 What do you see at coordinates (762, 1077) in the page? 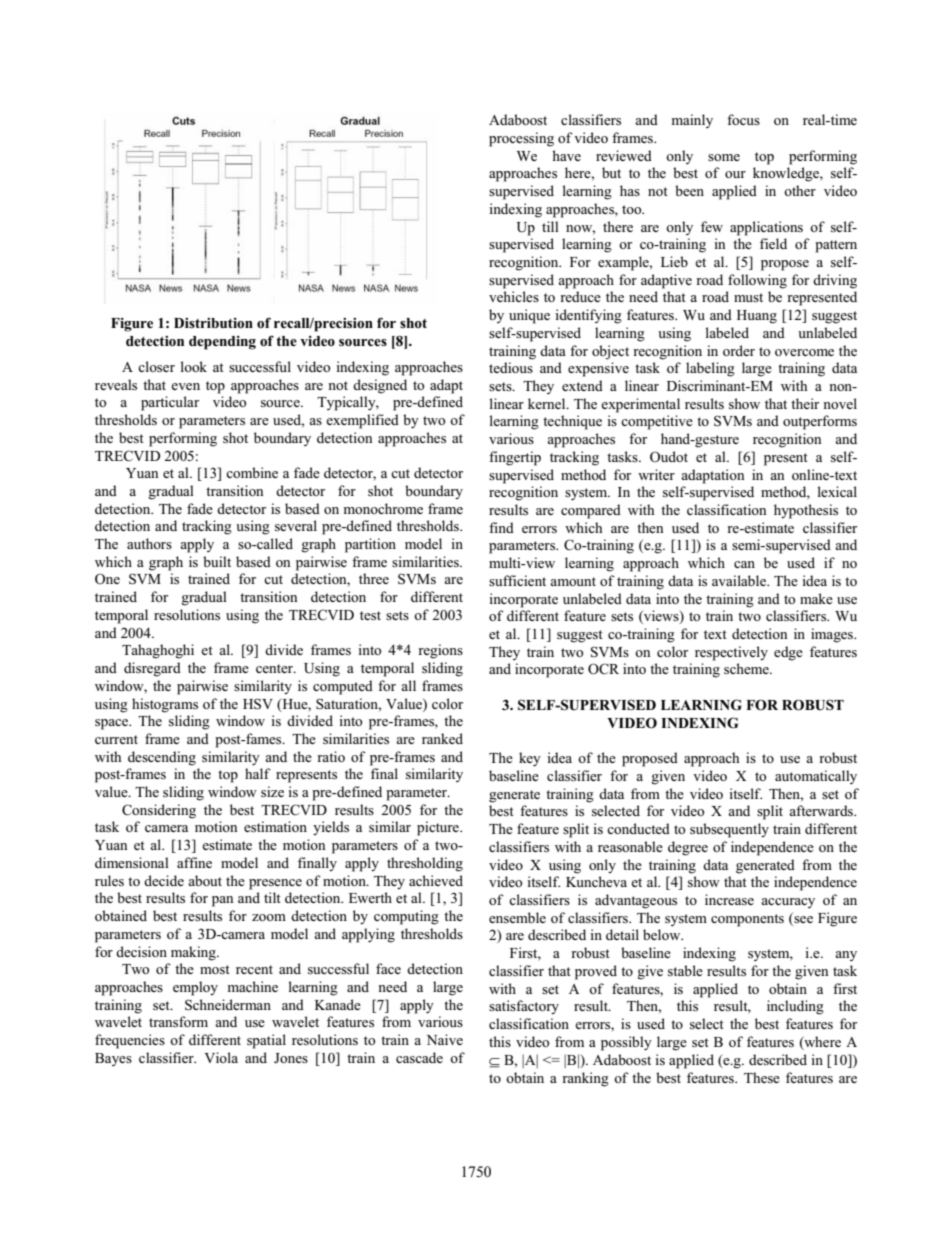
I see `These` at bounding box center [762, 1077].
